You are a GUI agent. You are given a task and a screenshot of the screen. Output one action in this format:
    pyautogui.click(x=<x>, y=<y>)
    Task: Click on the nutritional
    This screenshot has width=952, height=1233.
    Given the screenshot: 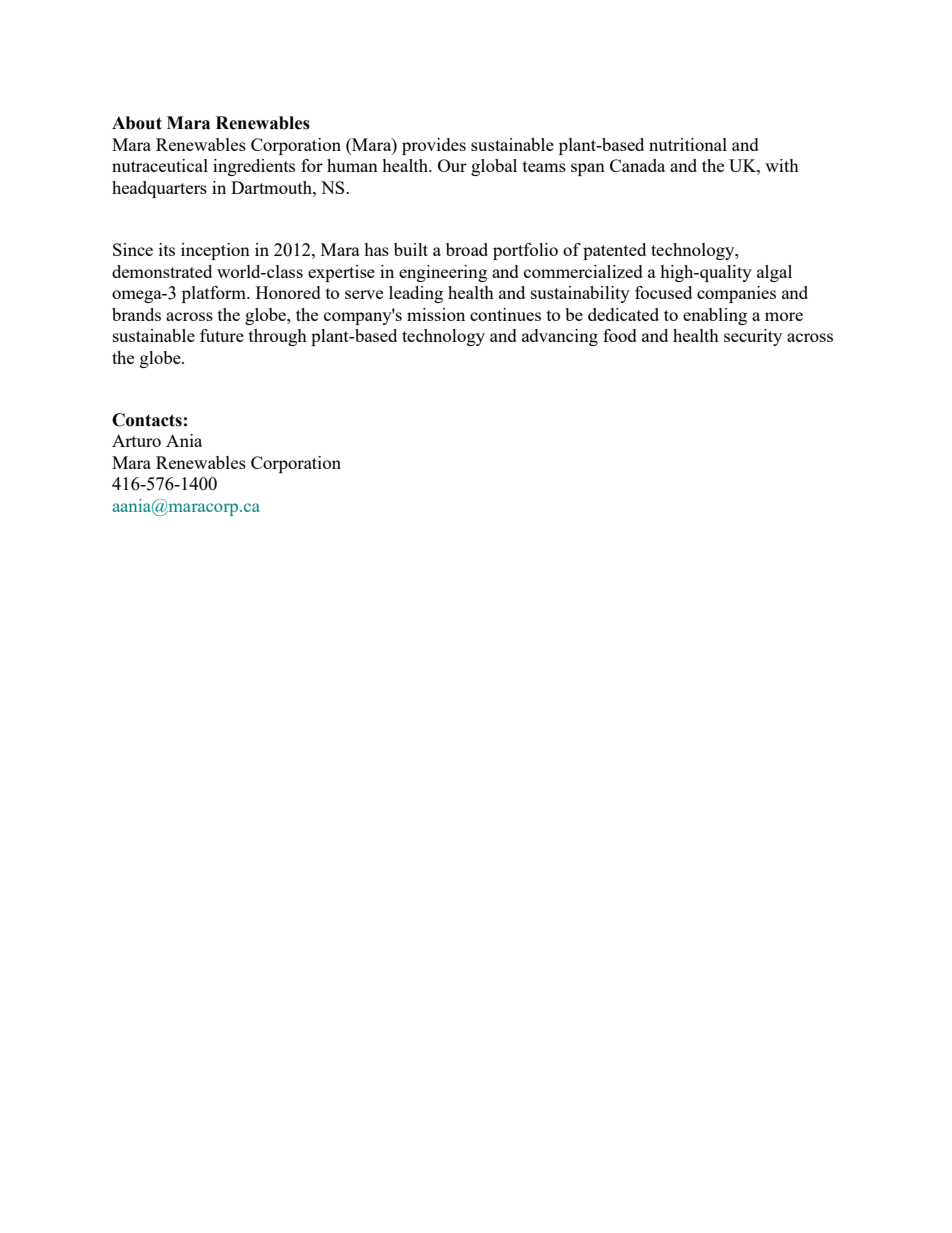 What is the action you would take?
    pyautogui.click(x=688, y=144)
